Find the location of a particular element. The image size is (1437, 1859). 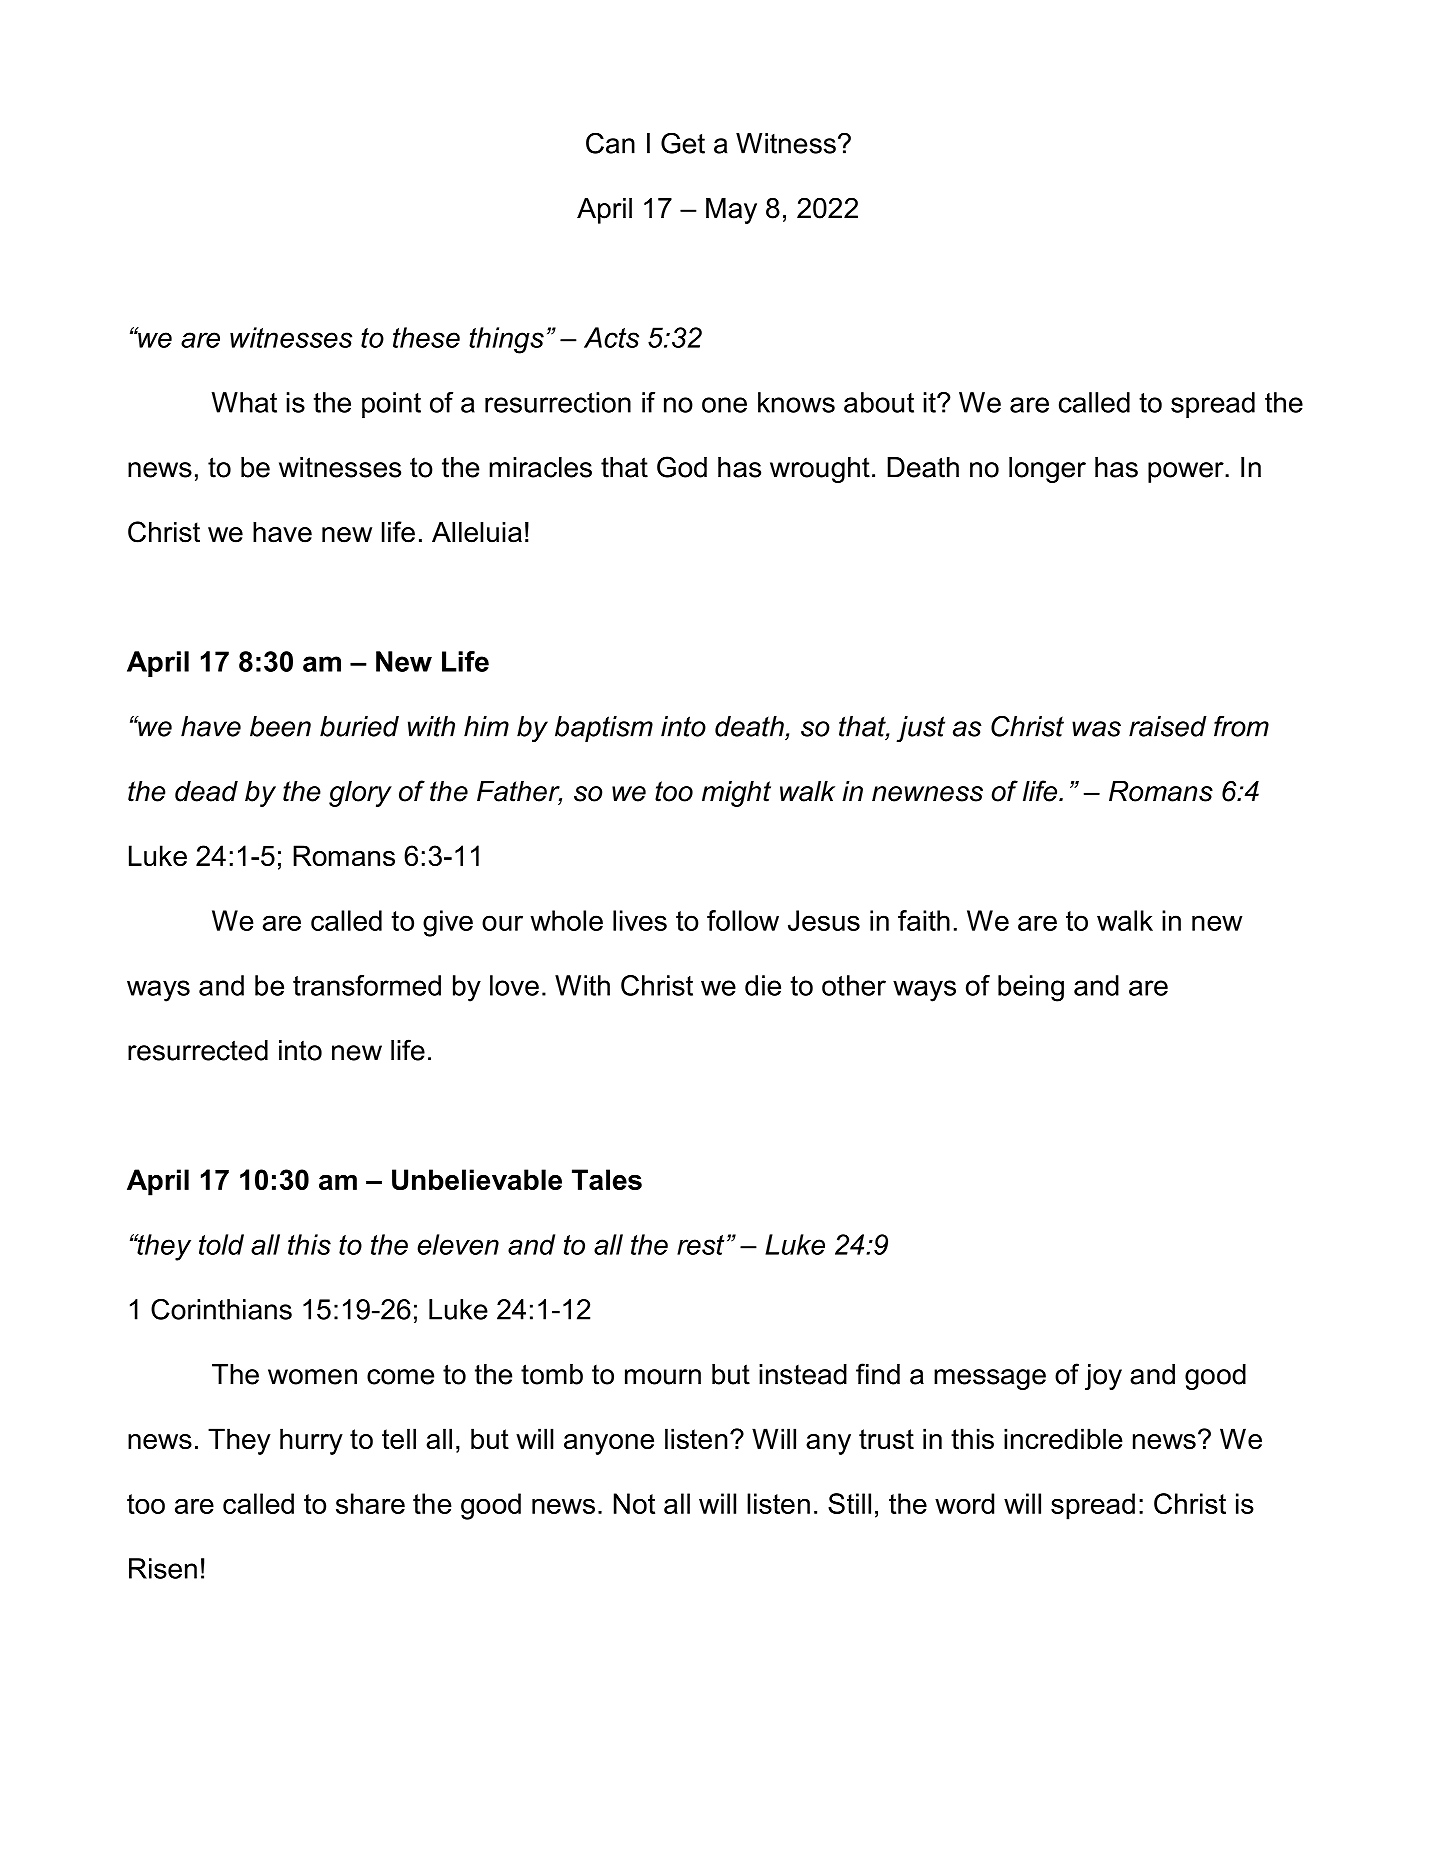

about is located at coordinates (879, 402).
